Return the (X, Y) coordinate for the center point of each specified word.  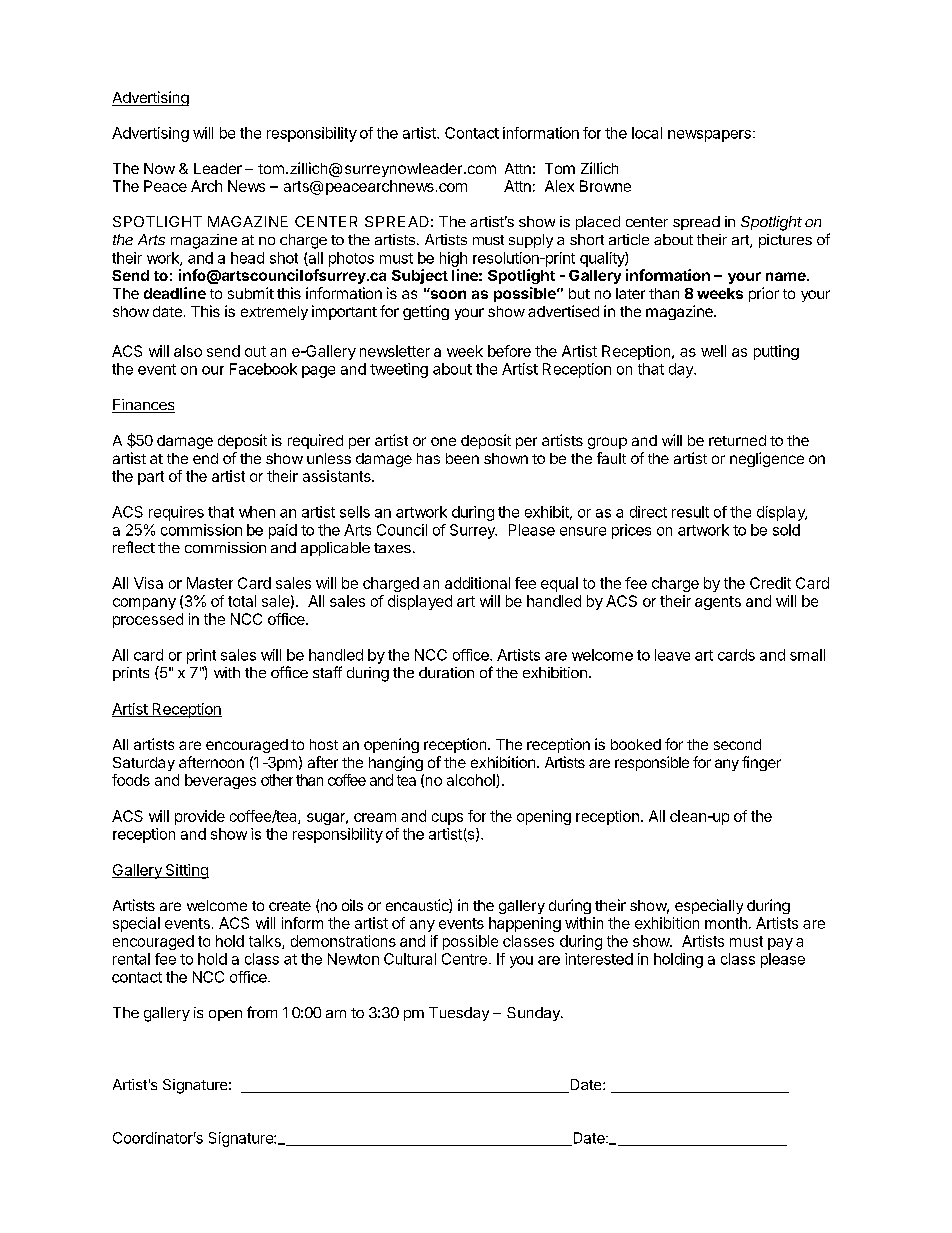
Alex (559, 186)
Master (210, 583)
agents (718, 603)
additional (477, 583)
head (247, 258)
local (647, 133)
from (262, 1012)
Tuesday (459, 1014)
